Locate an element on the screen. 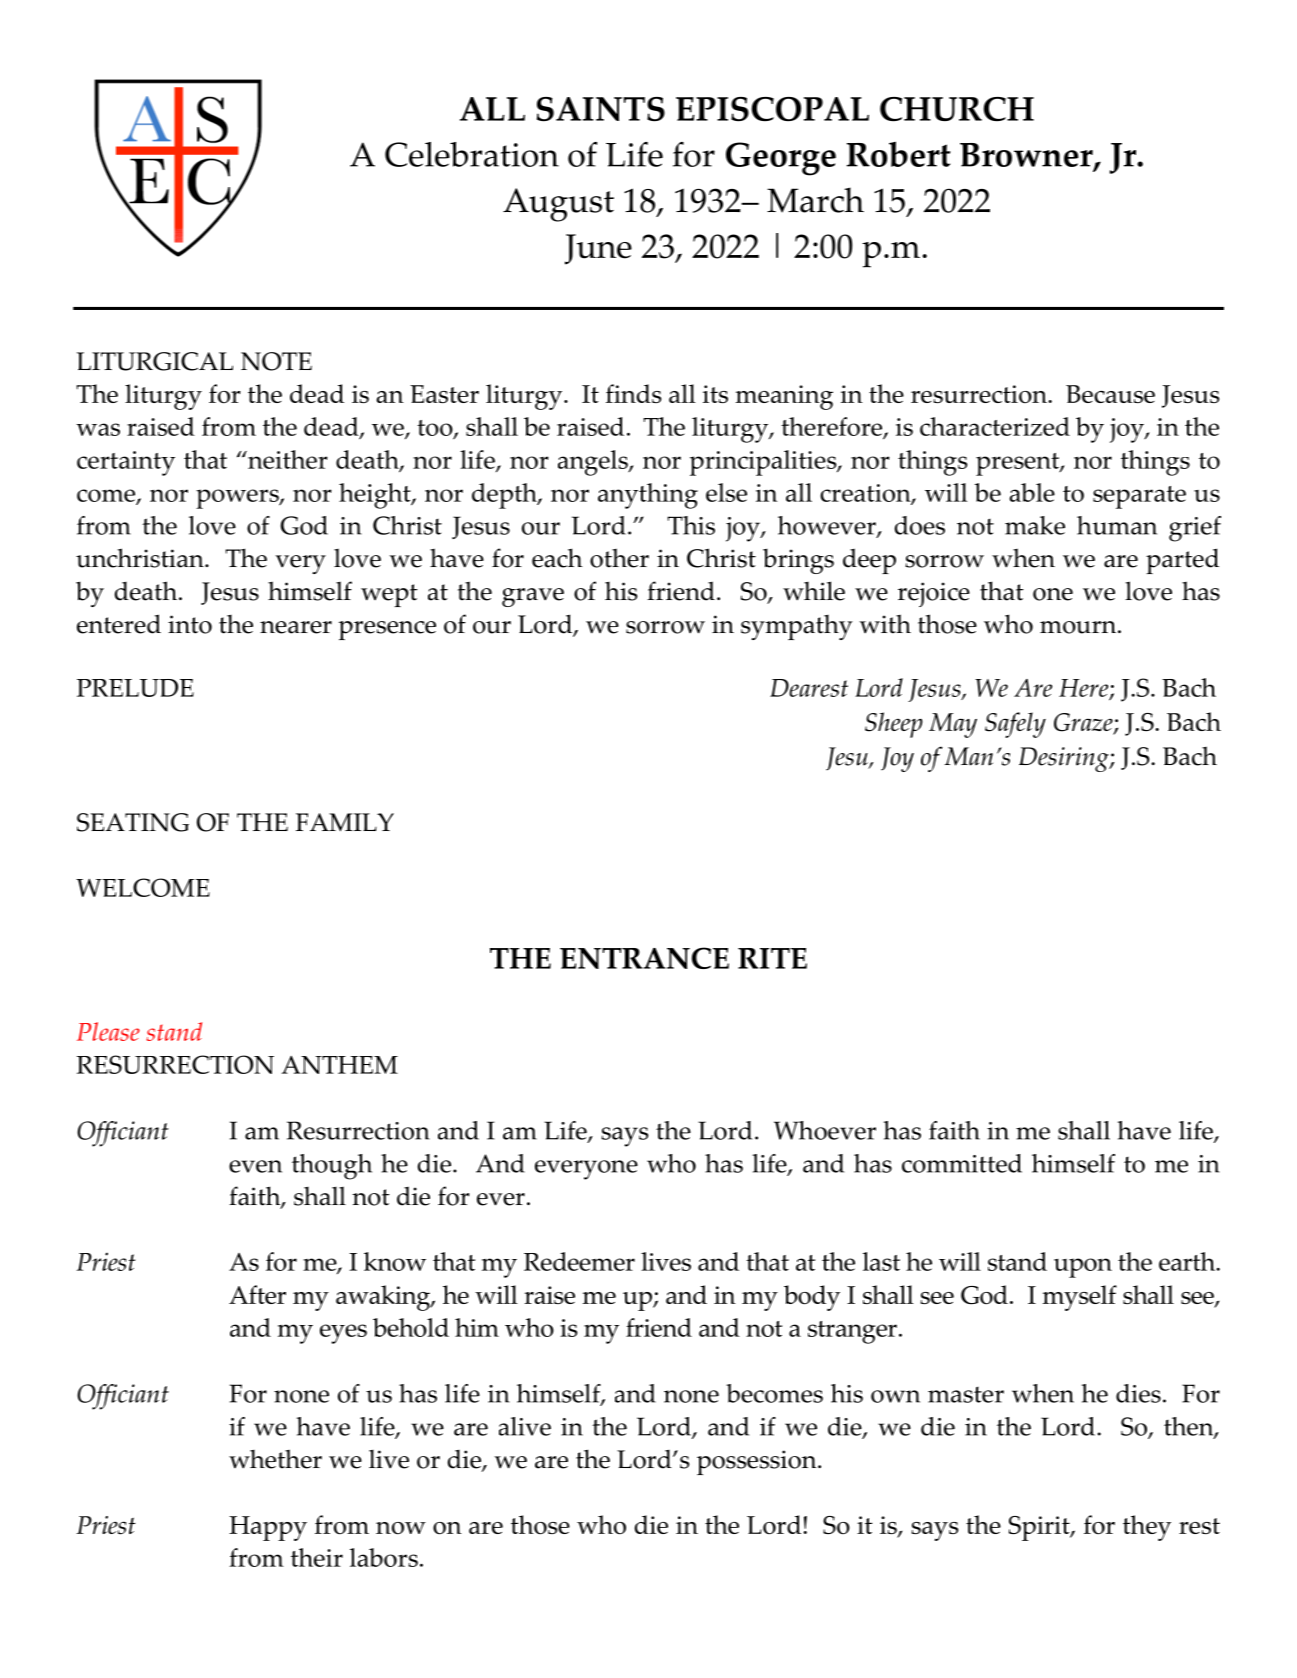 The width and height of the screenshot is (1297, 1678). into is located at coordinates (190, 624).
